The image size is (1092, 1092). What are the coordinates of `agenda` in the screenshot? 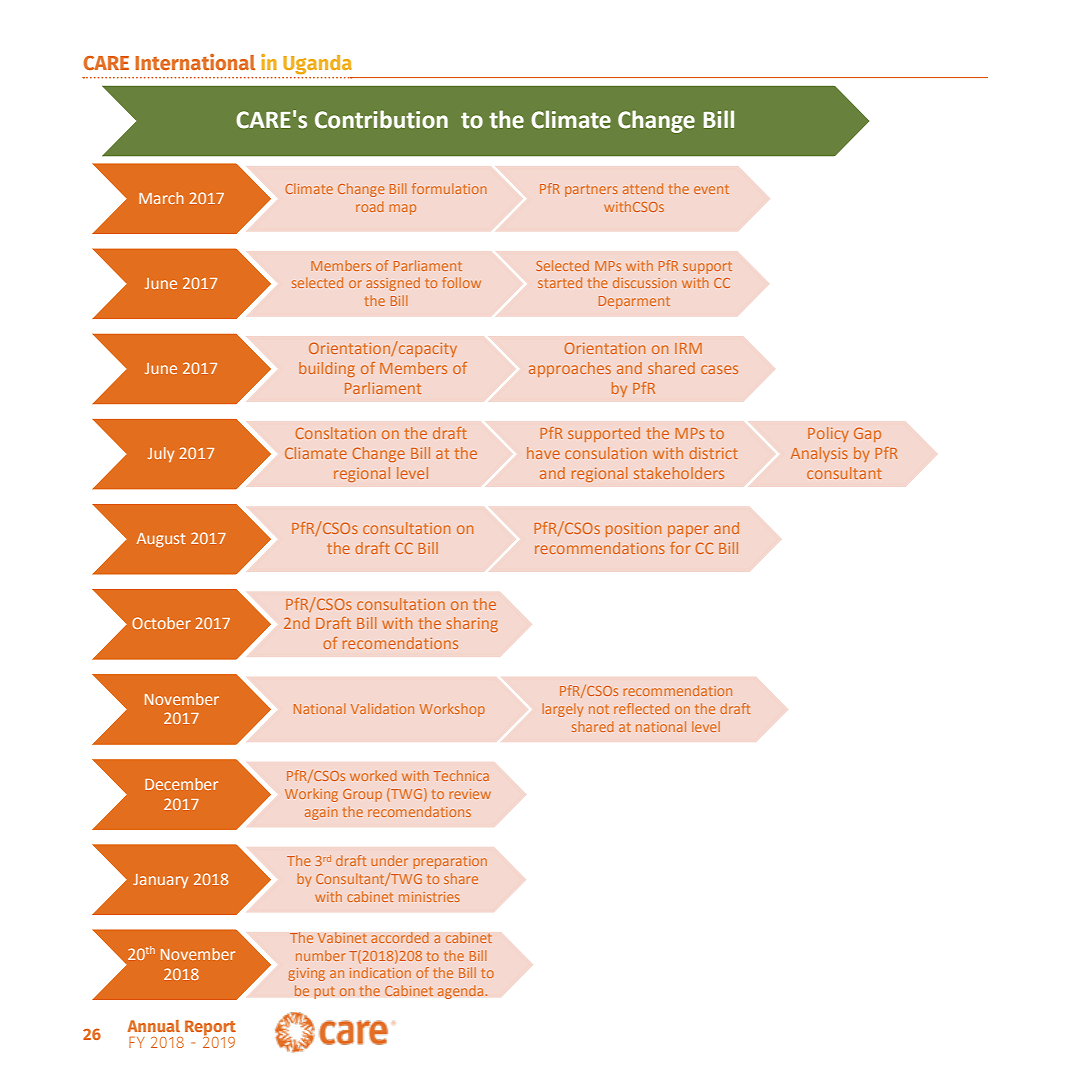 It's located at (462, 992).
